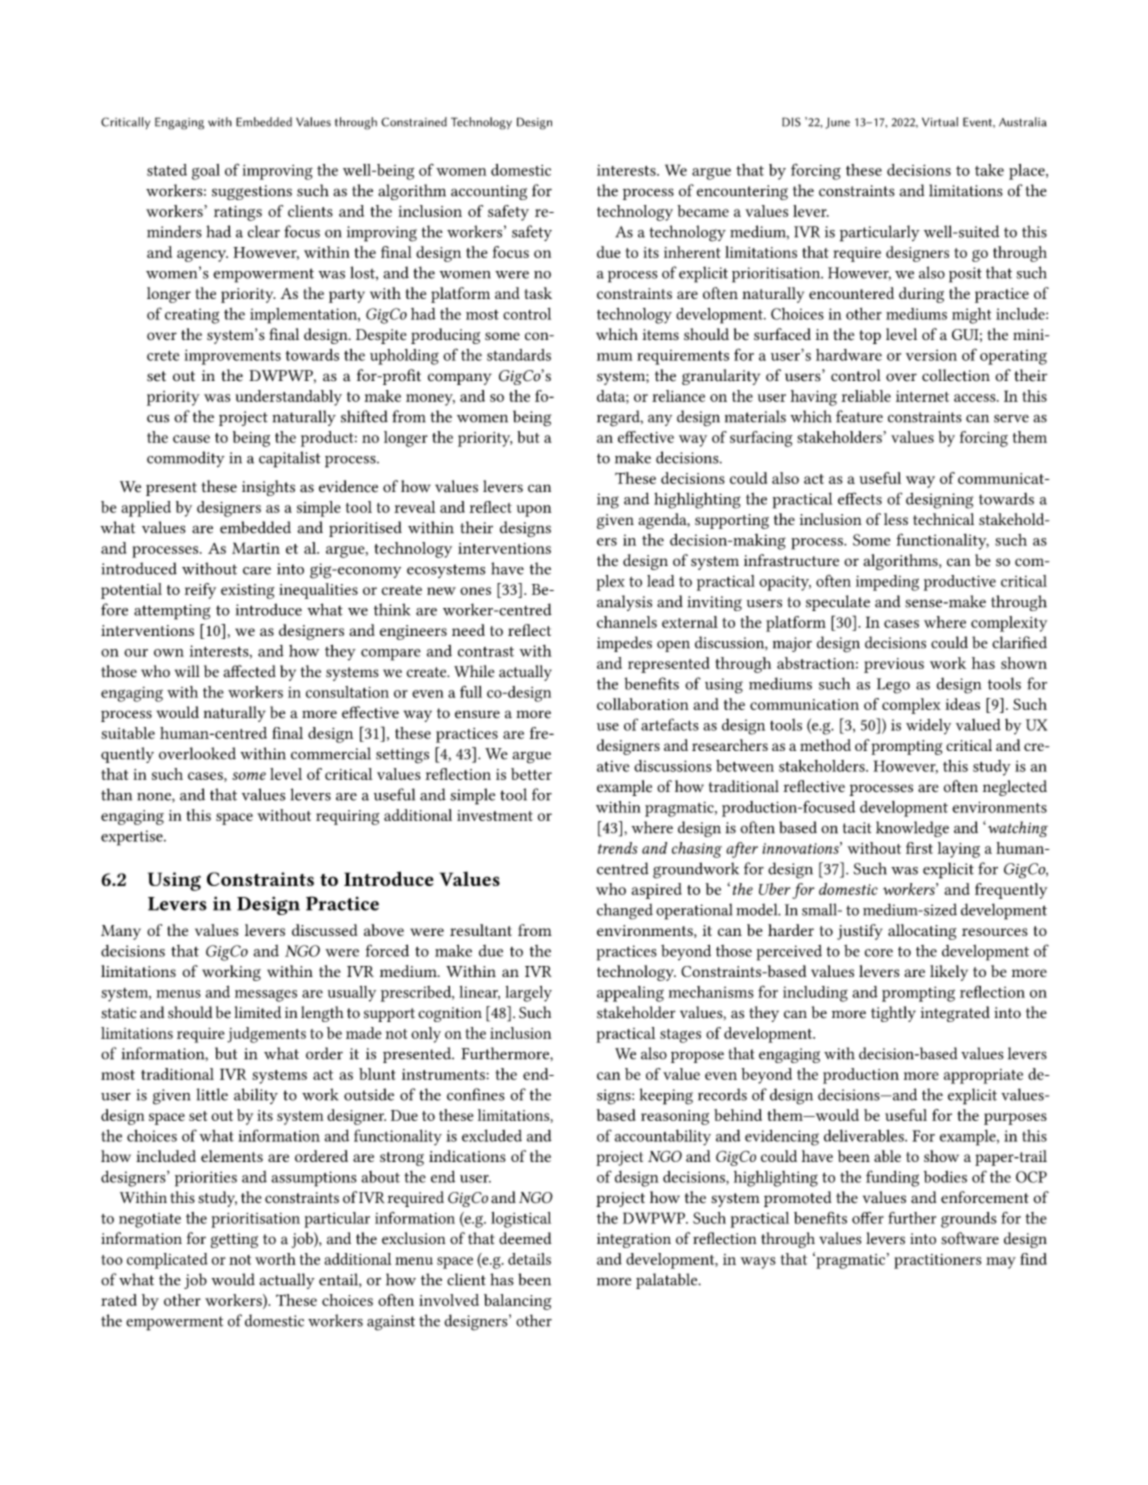  I want to click on goal, so click(206, 172).
